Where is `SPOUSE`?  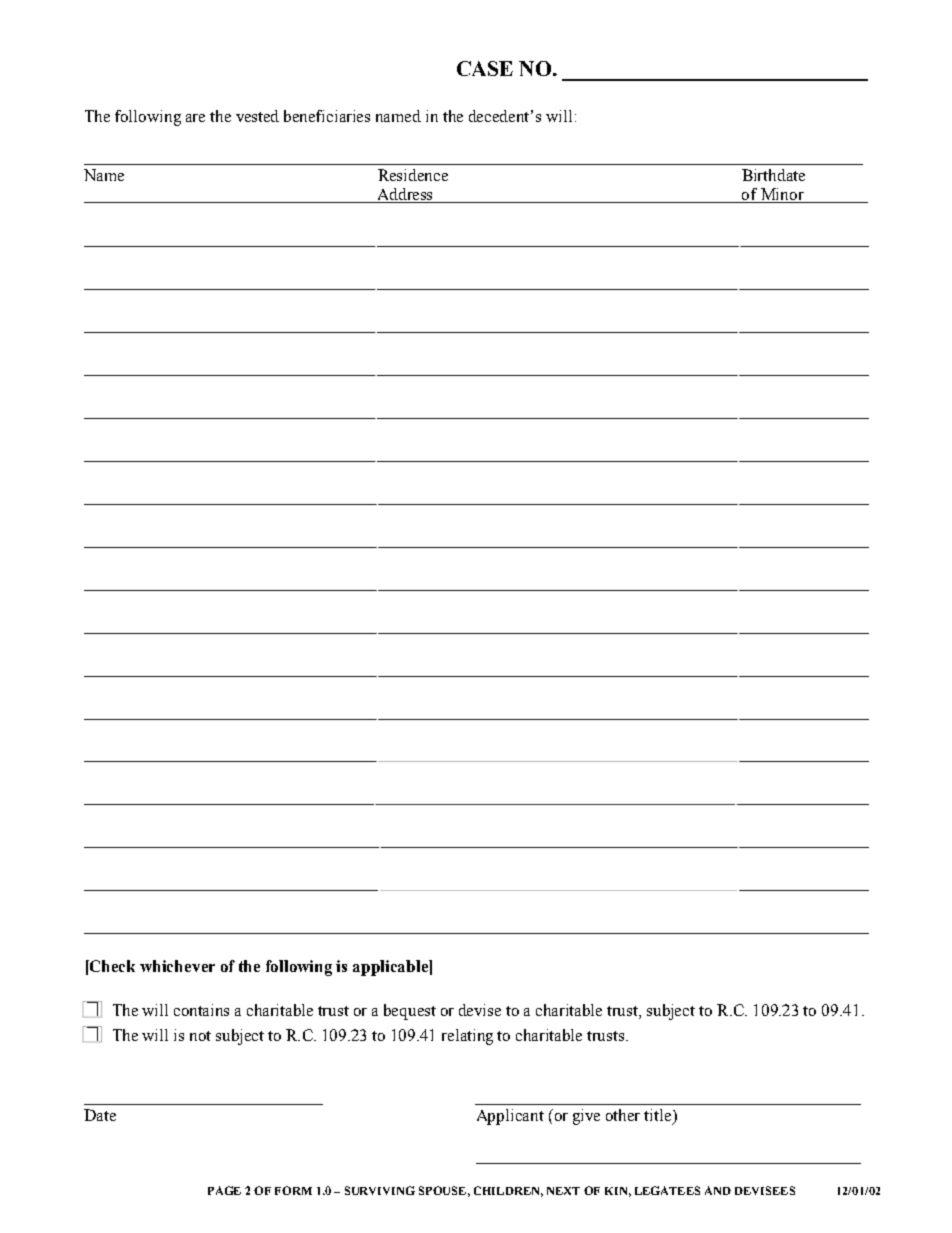 SPOUSE is located at coordinates (442, 1190).
